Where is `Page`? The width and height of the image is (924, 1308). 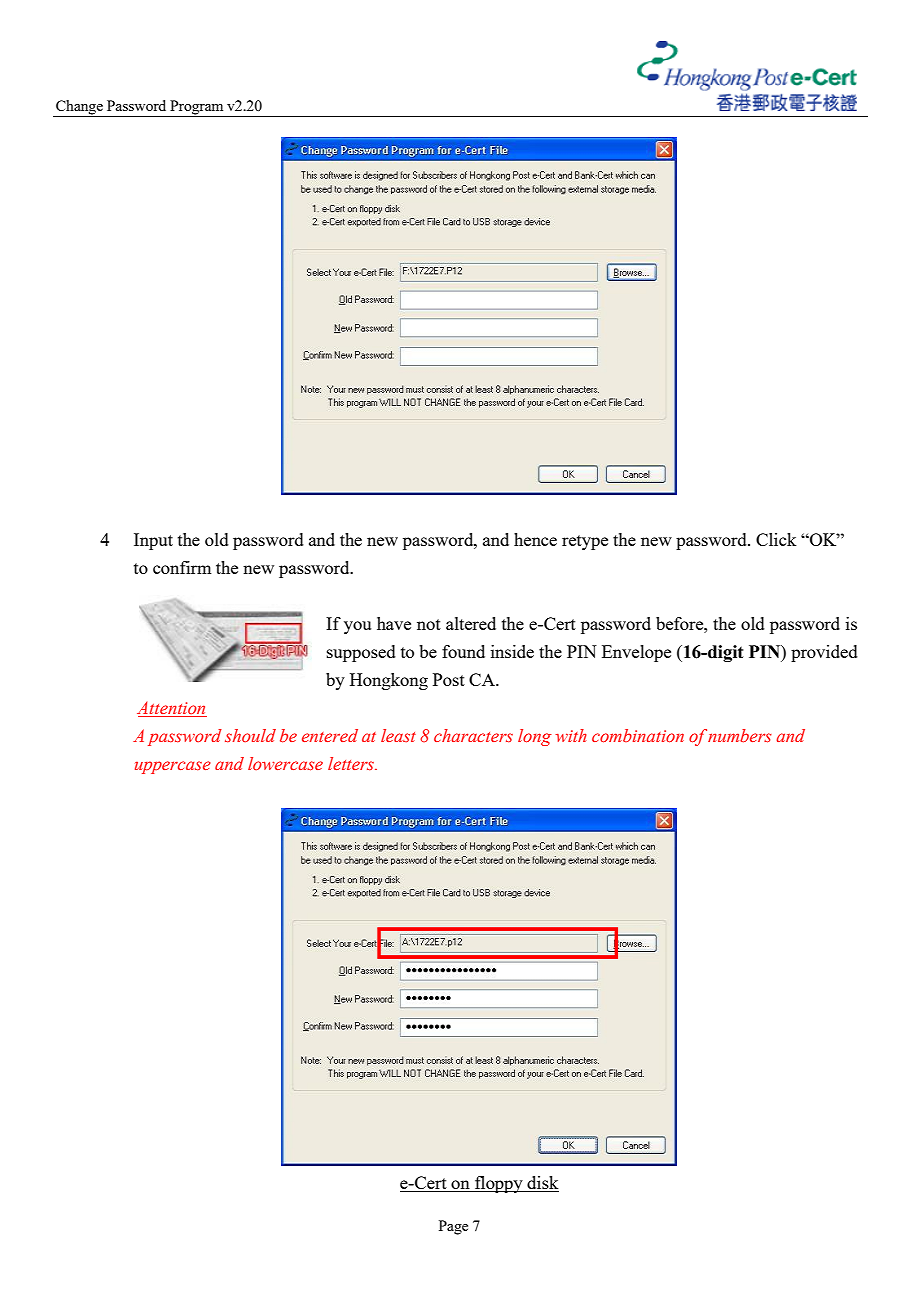 Page is located at coordinates (453, 1227).
